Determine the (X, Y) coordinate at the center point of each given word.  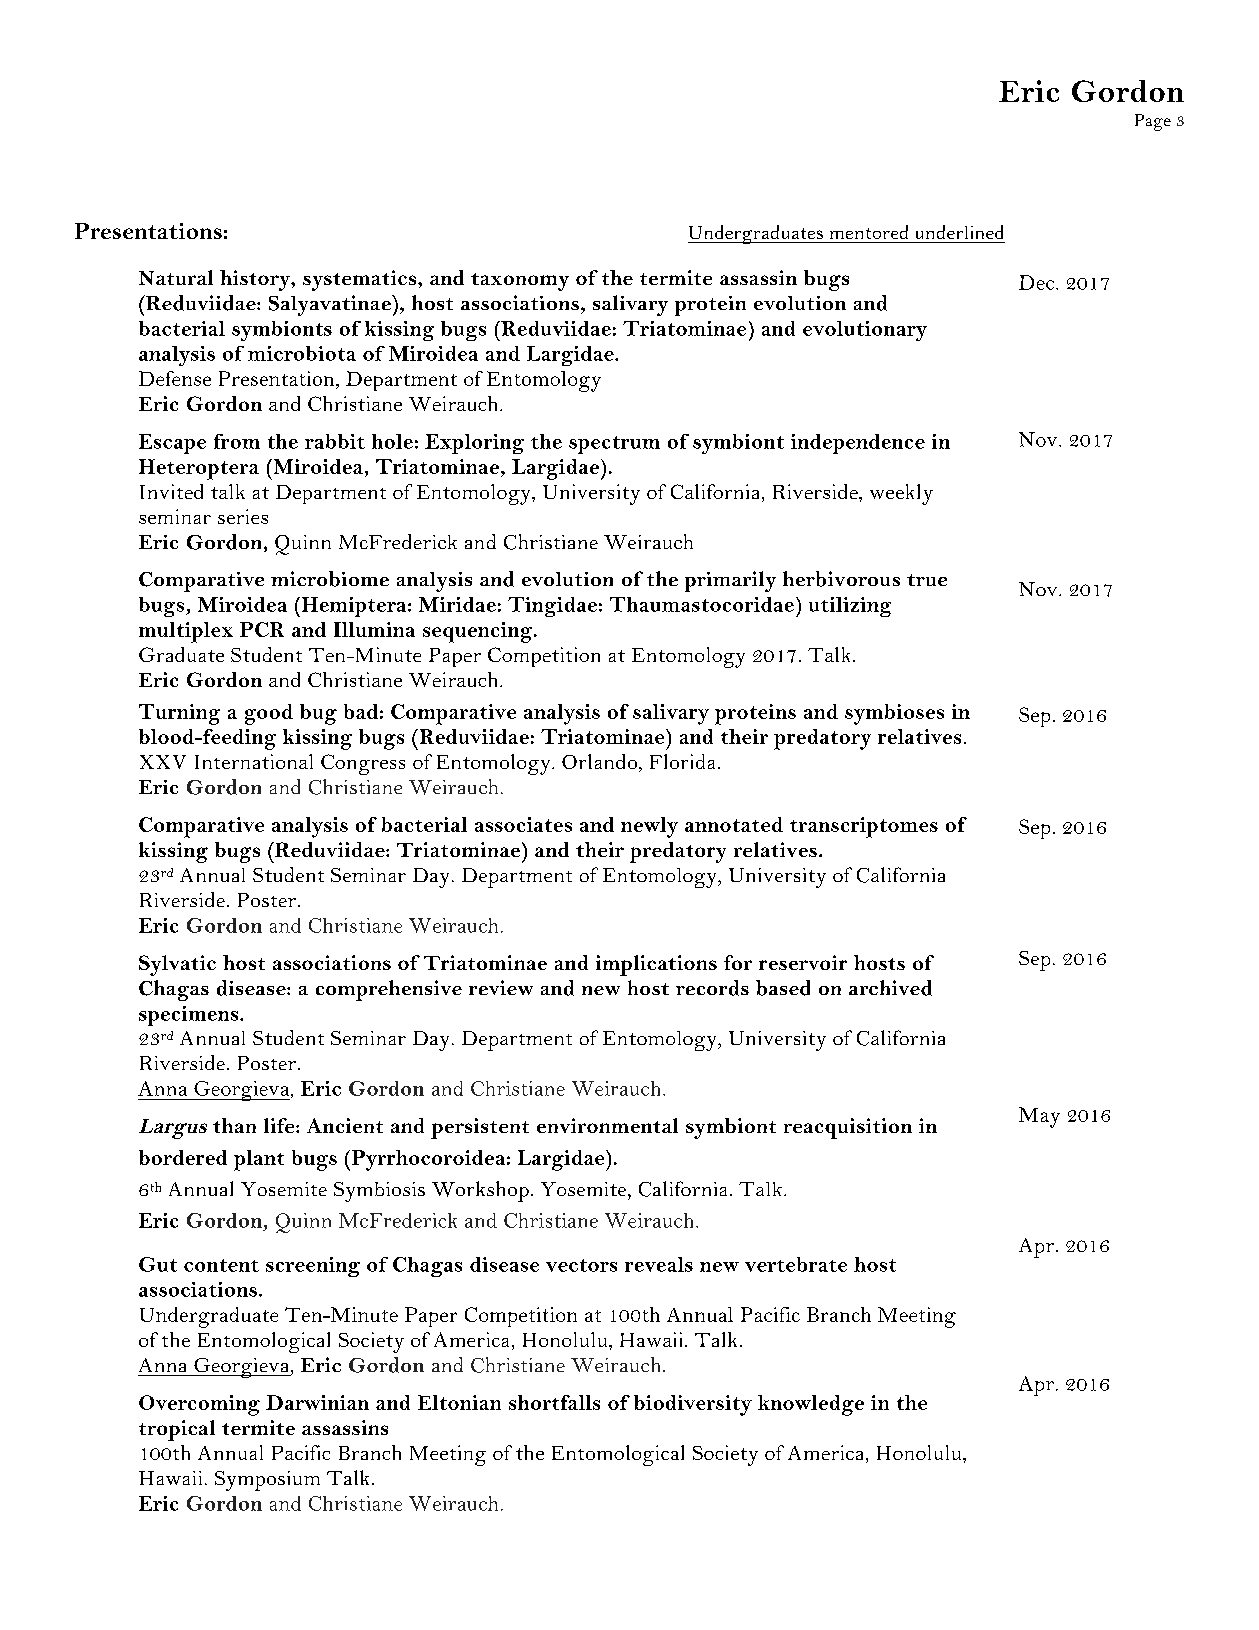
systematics (361, 280)
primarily (730, 581)
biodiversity (693, 1405)
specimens (190, 1016)
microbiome (330, 579)
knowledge (811, 1405)
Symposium (267, 1481)
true (927, 580)
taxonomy (520, 282)
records (712, 988)
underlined (959, 232)
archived (890, 988)
